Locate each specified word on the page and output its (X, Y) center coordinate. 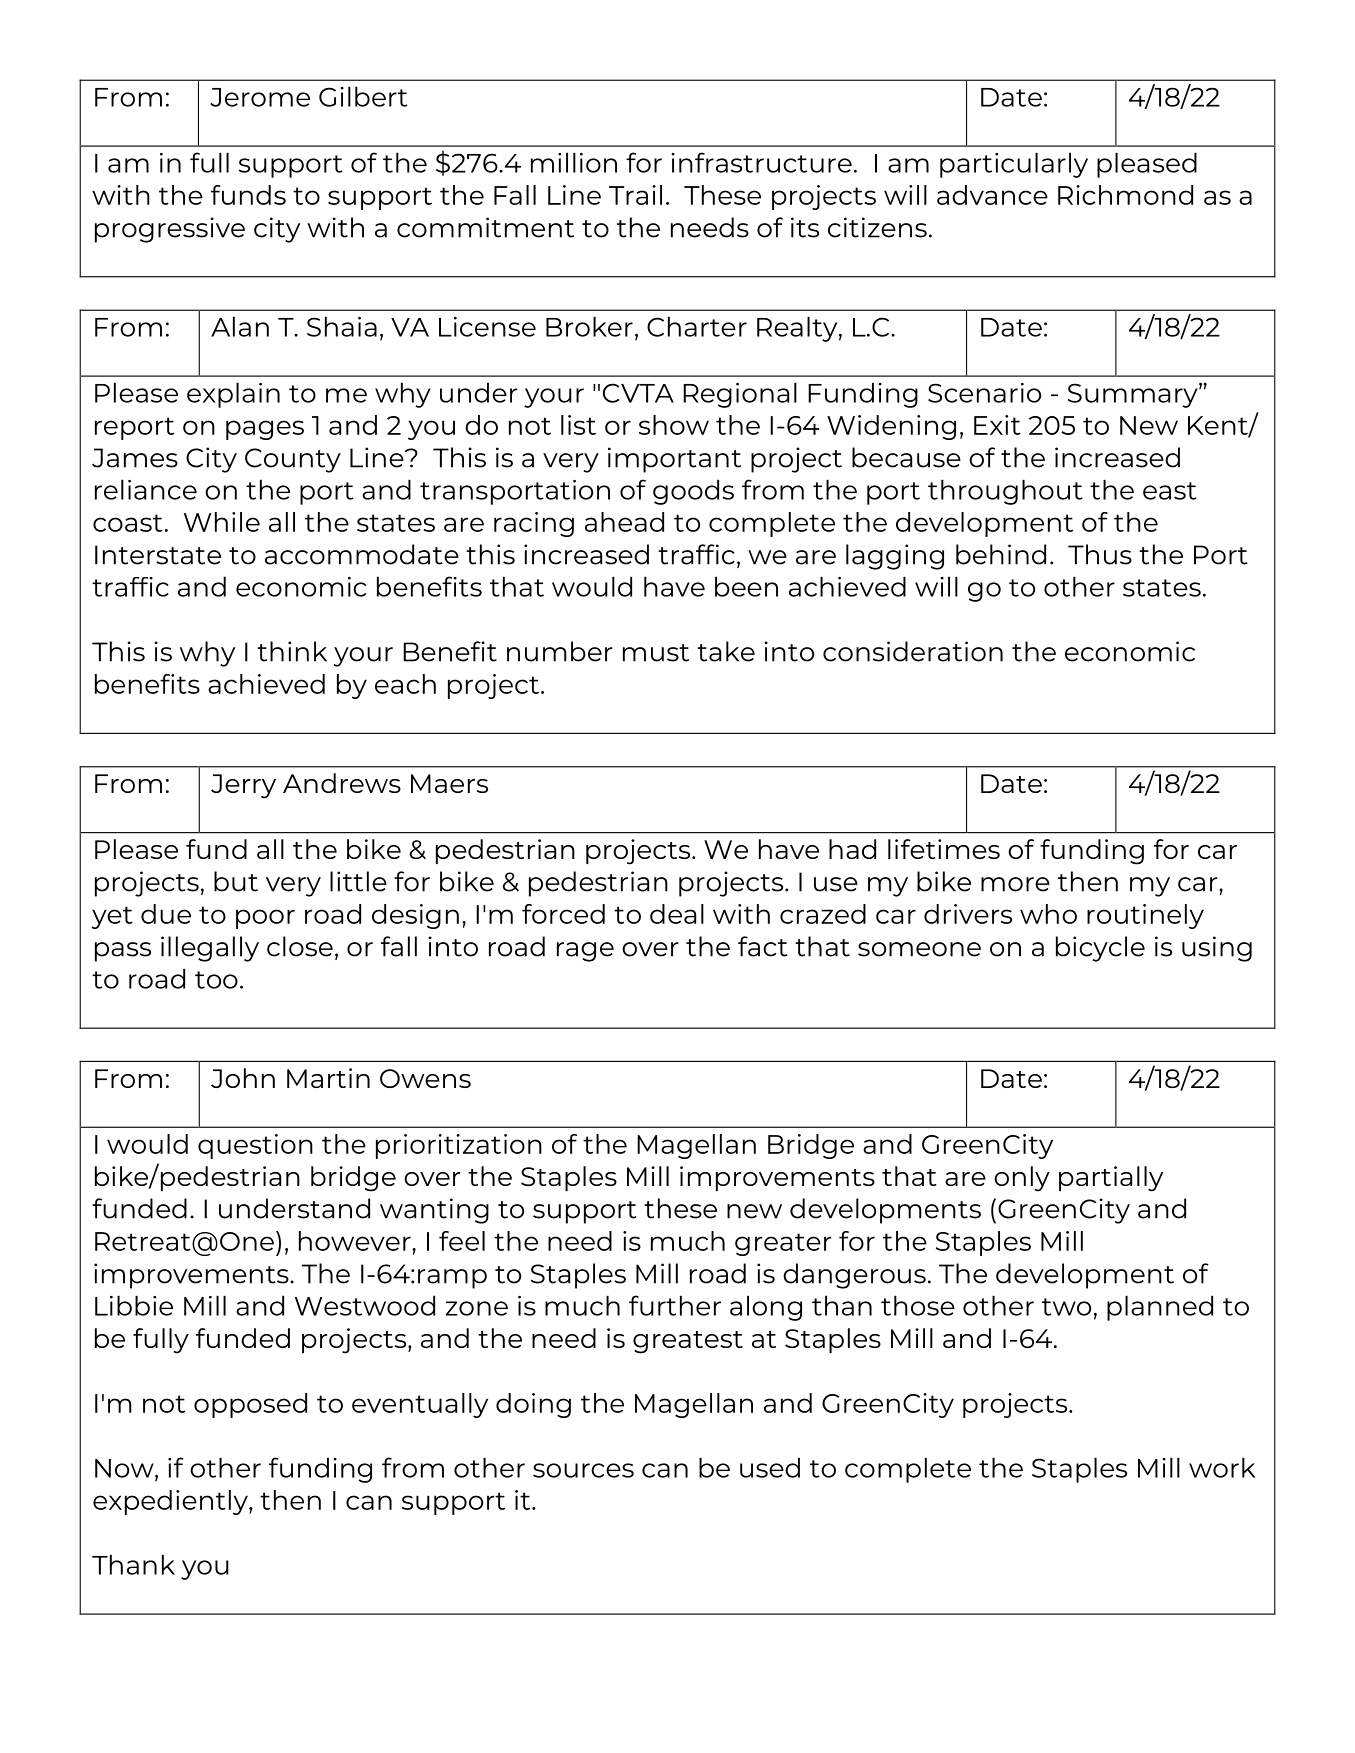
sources (583, 1470)
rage (585, 952)
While (222, 522)
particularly (1014, 165)
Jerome (260, 97)
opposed (250, 1405)
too (216, 980)
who (1048, 914)
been (746, 586)
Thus (1100, 554)
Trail (635, 195)
